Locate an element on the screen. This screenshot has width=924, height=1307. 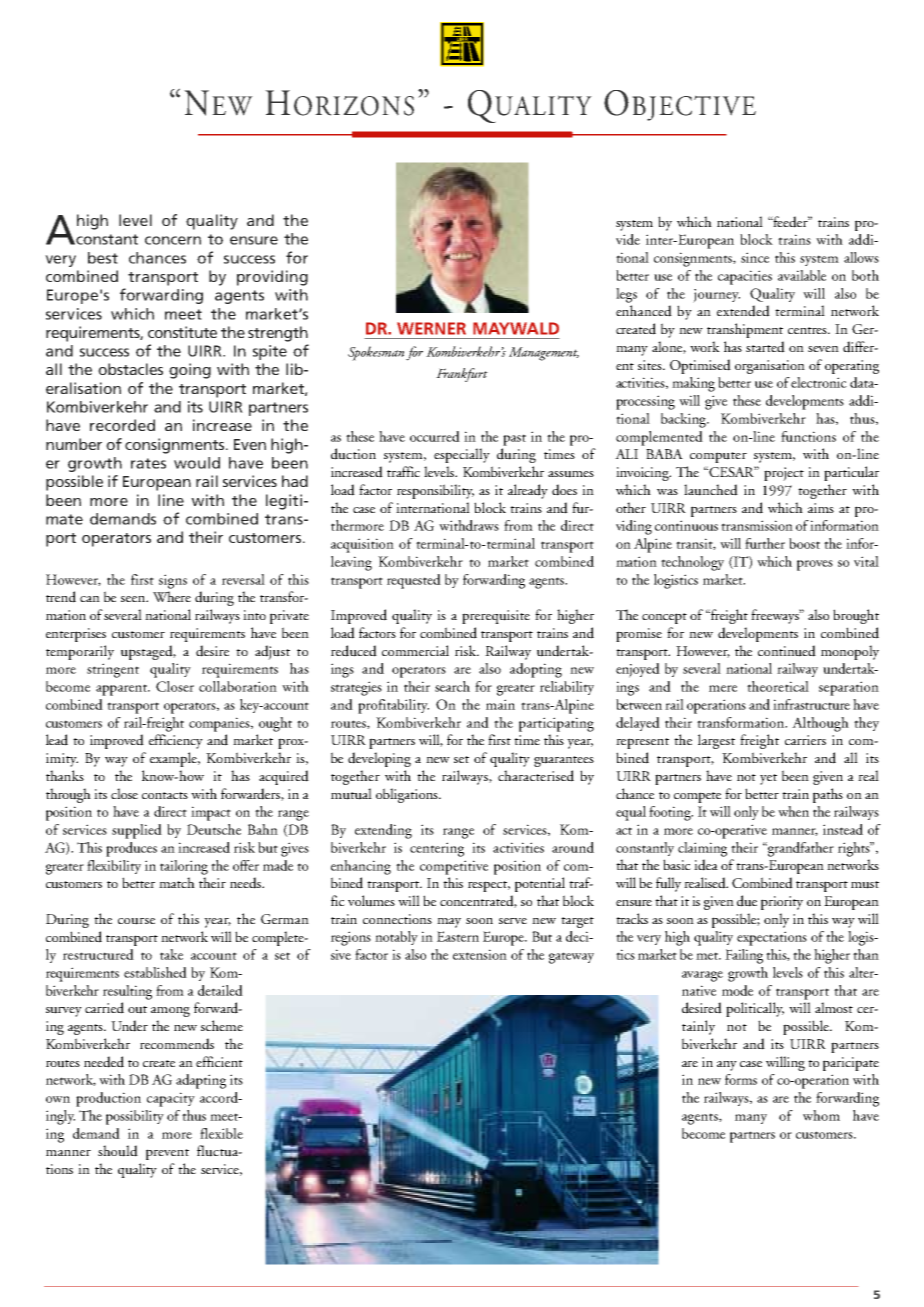
theoretical is located at coordinates (778, 686).
